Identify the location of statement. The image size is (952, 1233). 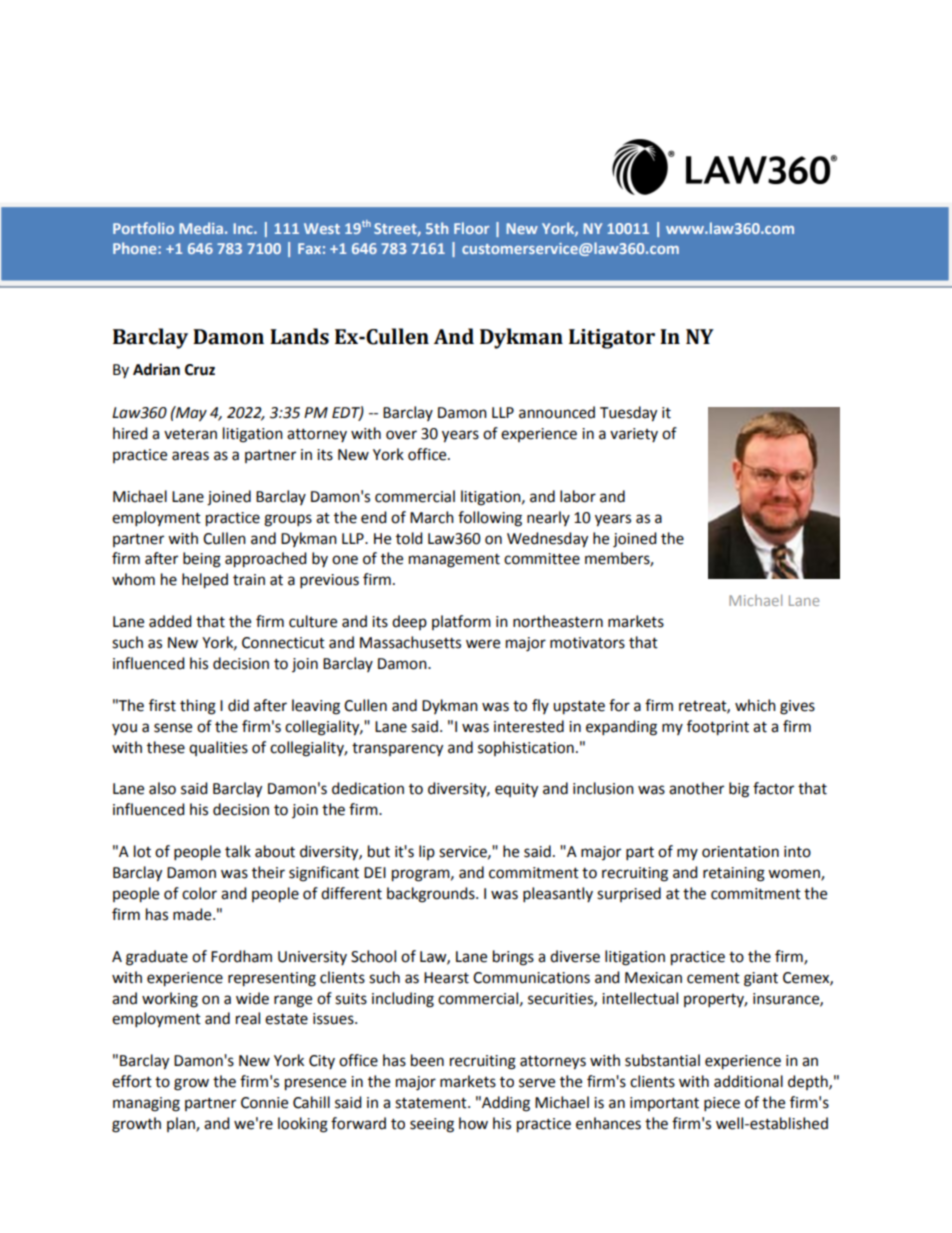
(432, 1103).
